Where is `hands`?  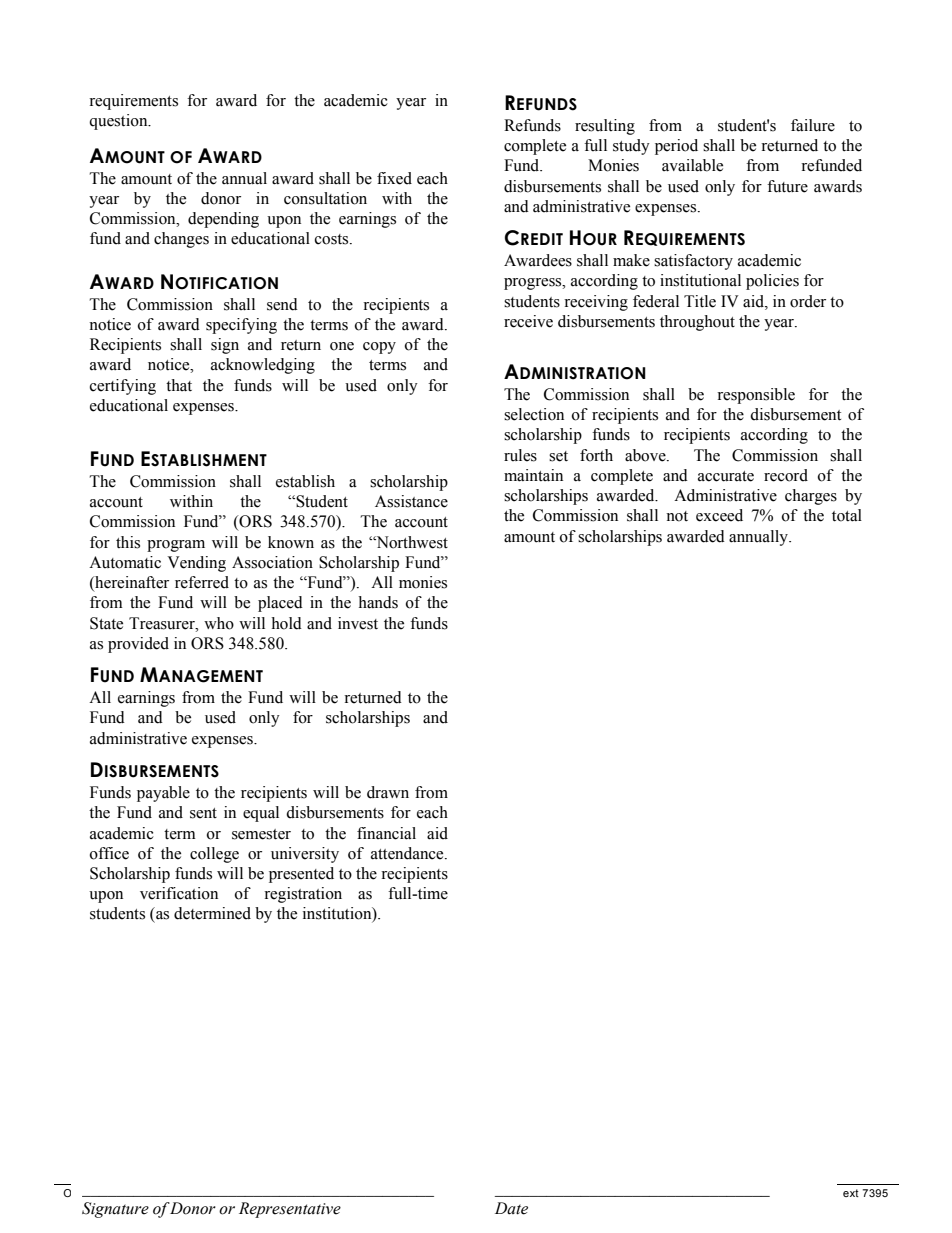
hands is located at coordinates (378, 602).
